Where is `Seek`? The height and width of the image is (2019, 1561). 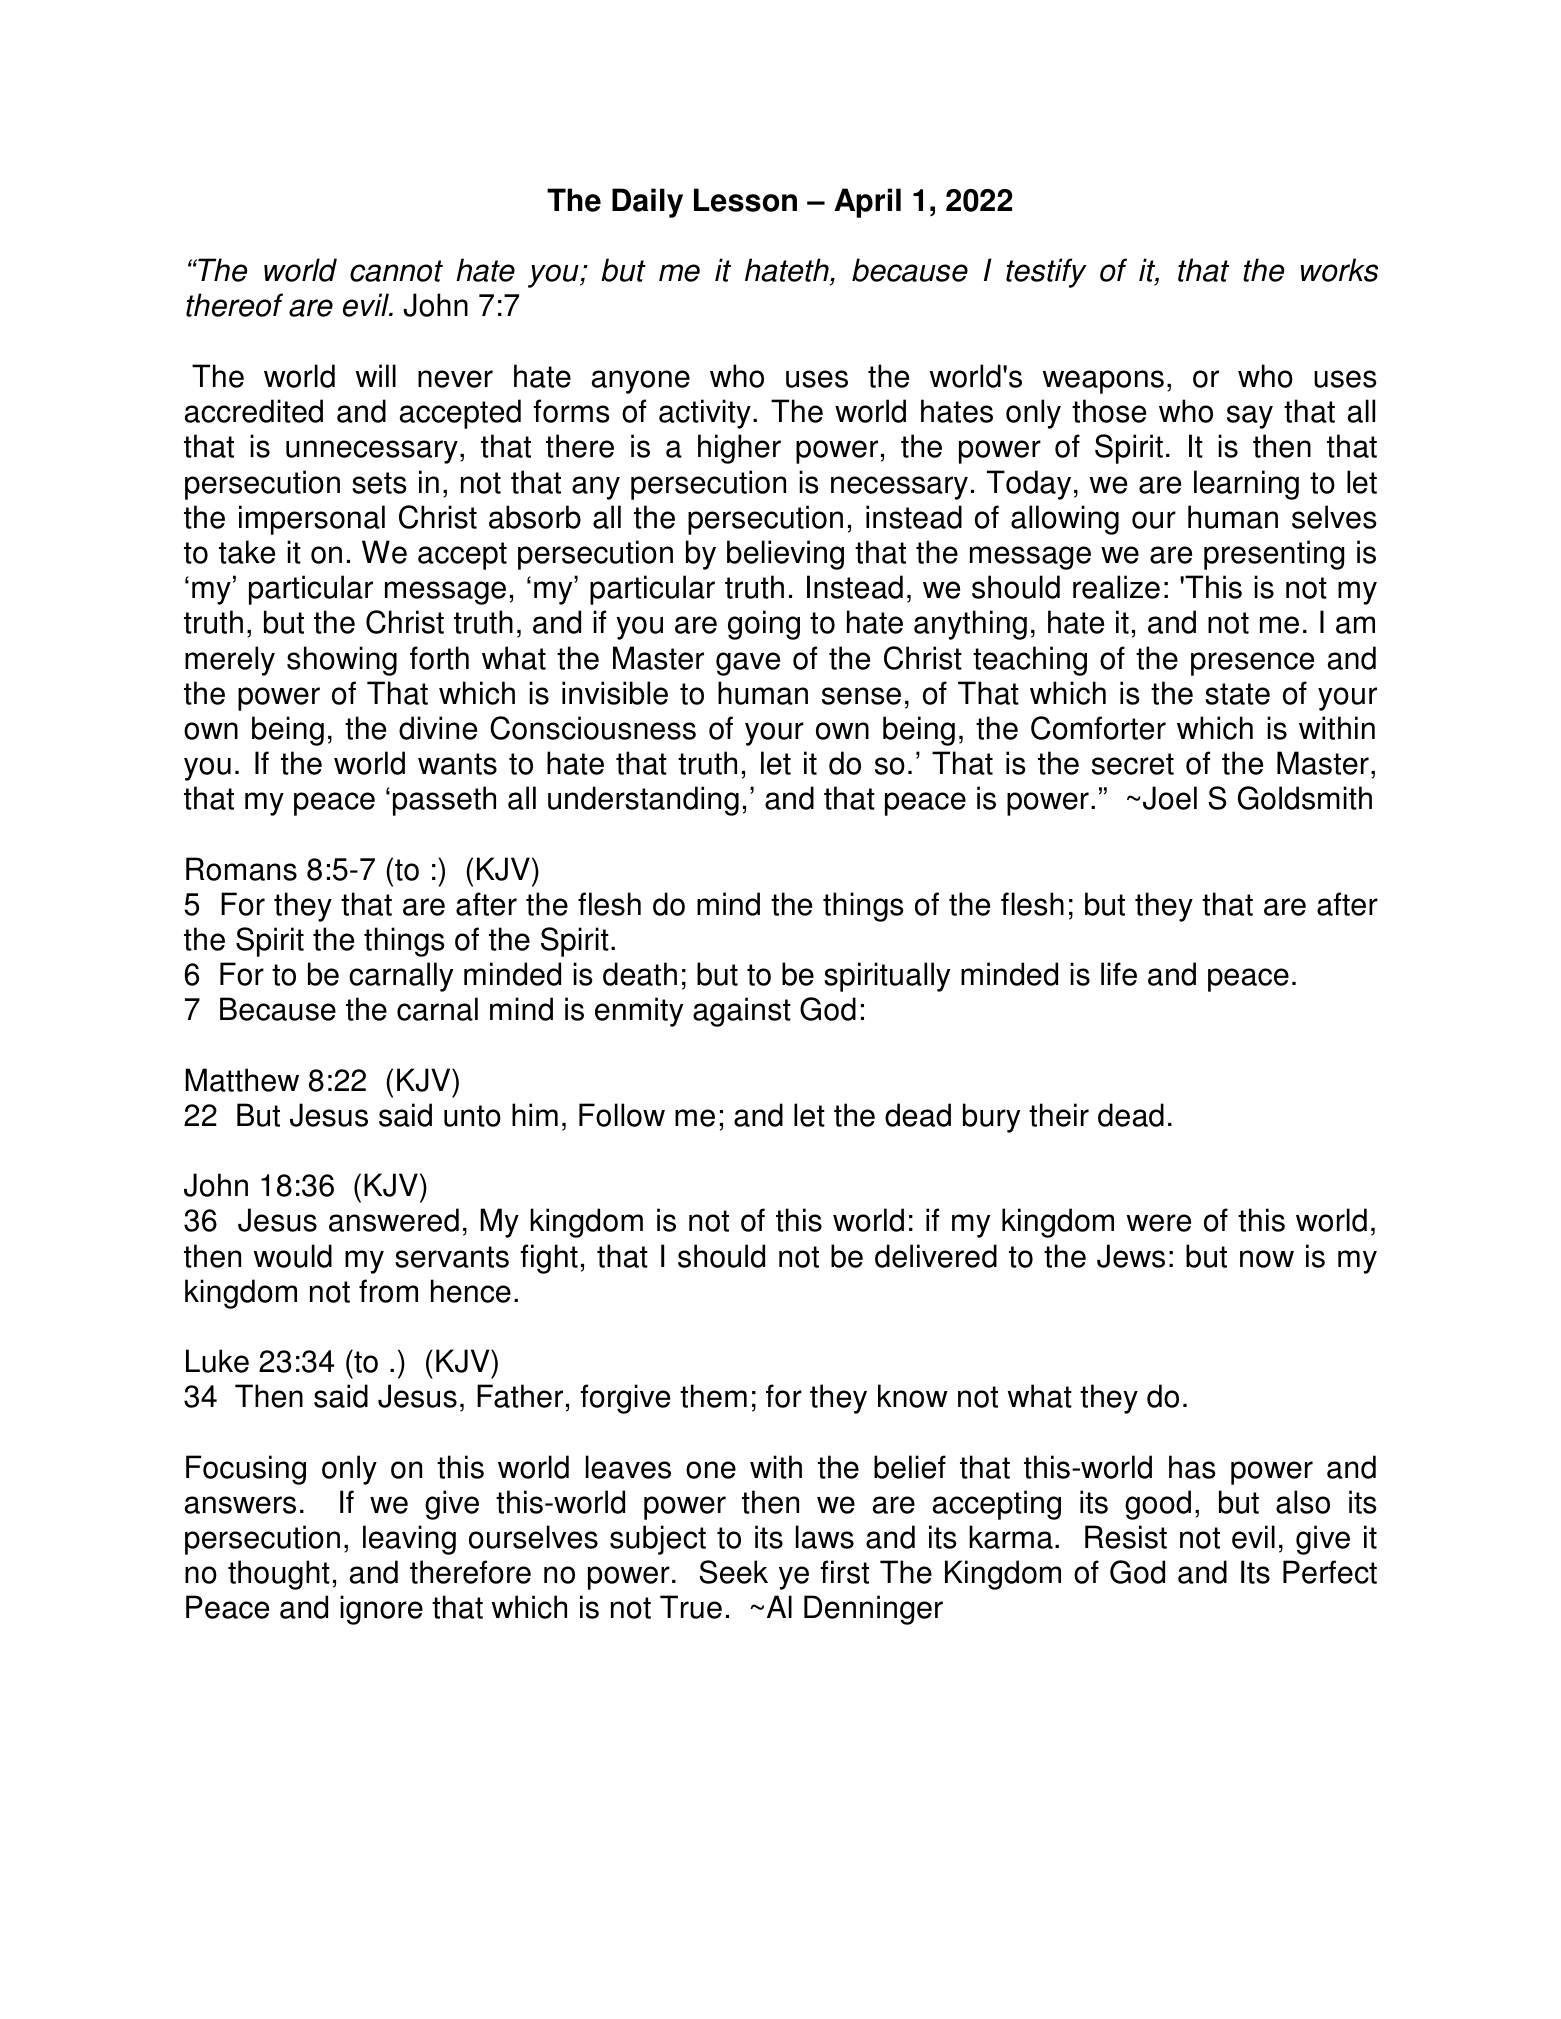
Seek is located at coordinates (733, 1572).
